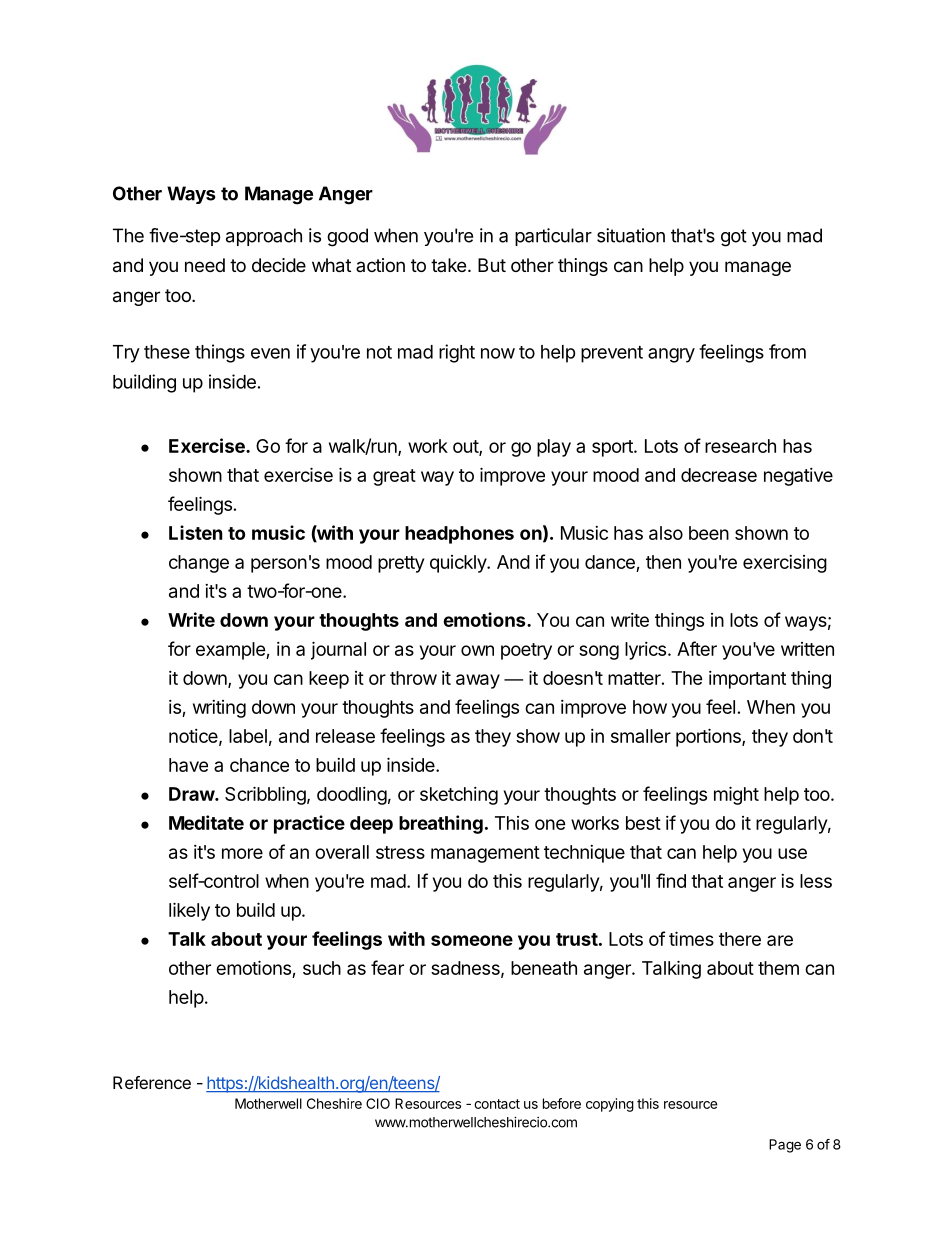  I want to click on But, so click(492, 265).
